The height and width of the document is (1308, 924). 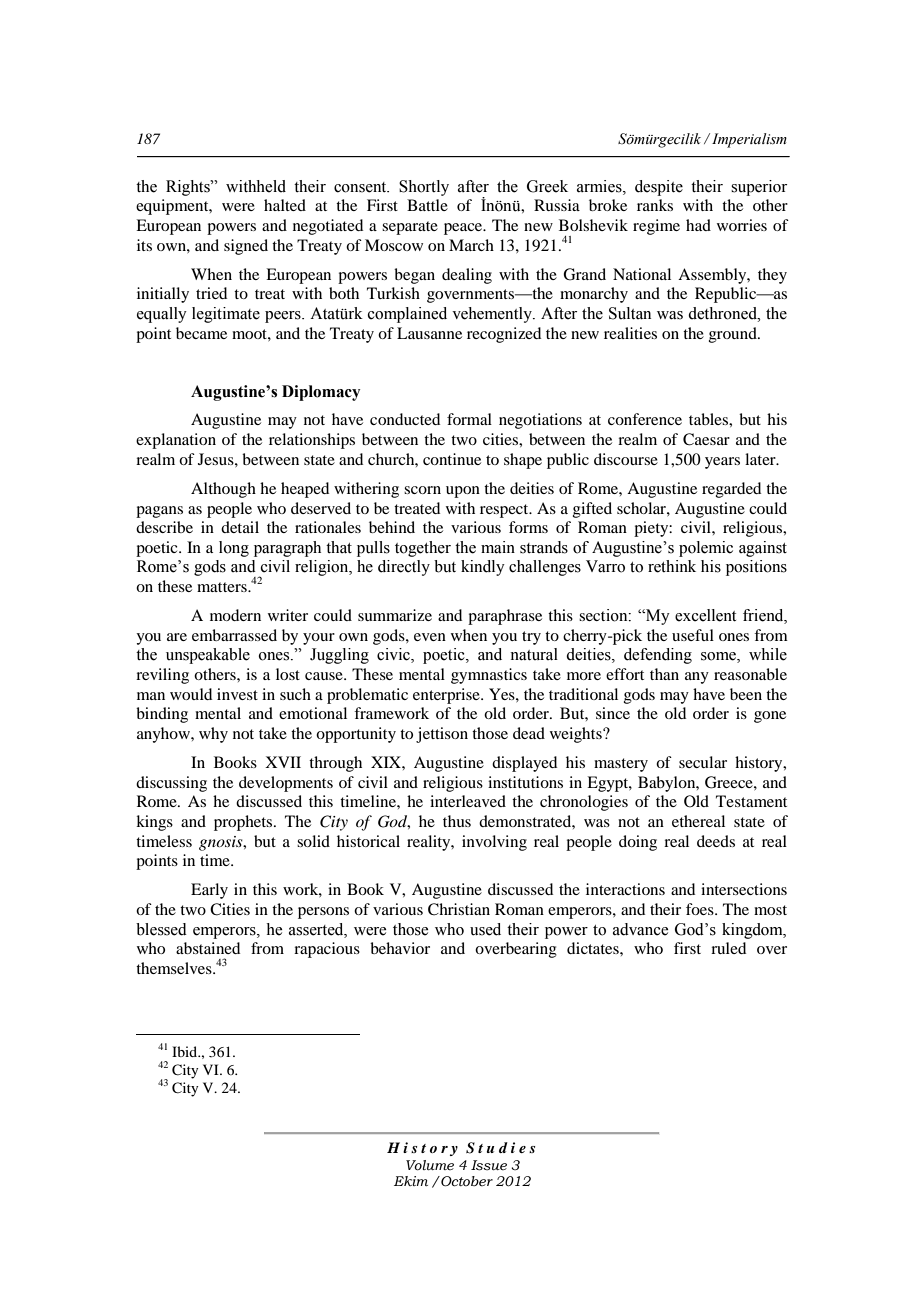 I want to click on despite, so click(x=659, y=188).
